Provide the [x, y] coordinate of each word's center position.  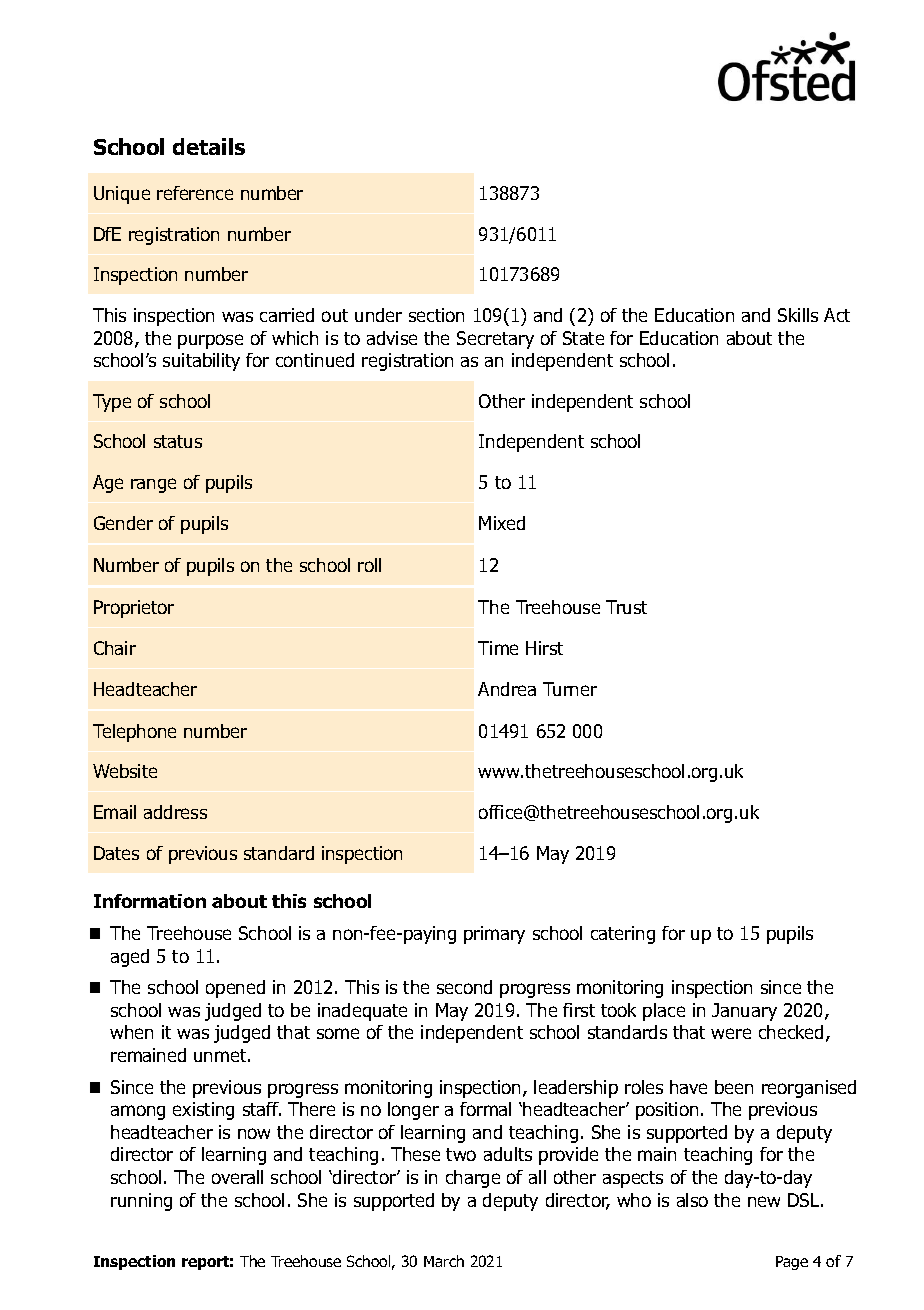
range [153, 485]
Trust [626, 607]
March [444, 1261]
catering [623, 935]
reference [195, 193]
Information [150, 901]
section [436, 315]
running [141, 1202]
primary [494, 935]
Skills [798, 315]
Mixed [502, 523]
